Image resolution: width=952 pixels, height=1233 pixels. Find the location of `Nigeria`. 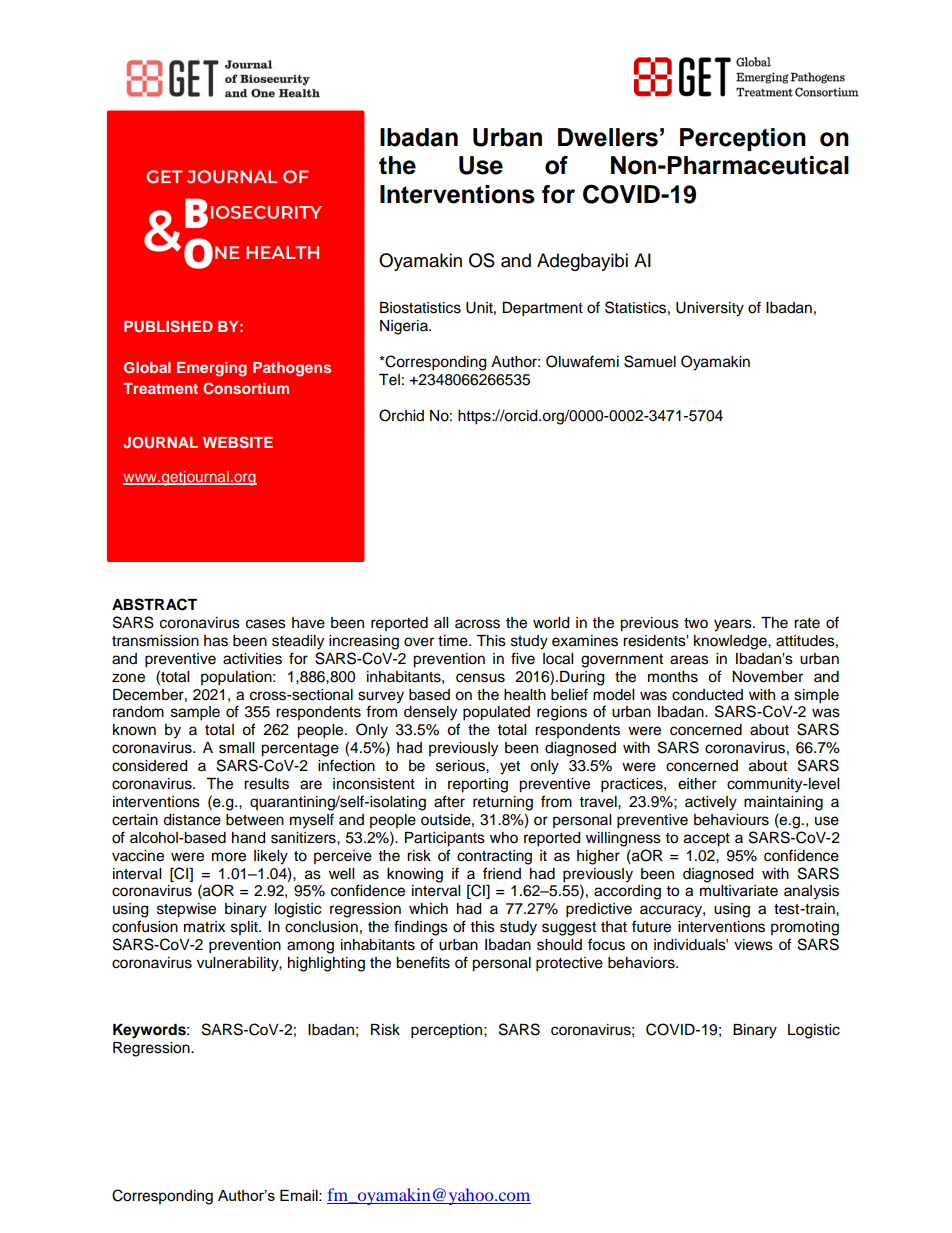

Nigeria is located at coordinates (405, 327).
